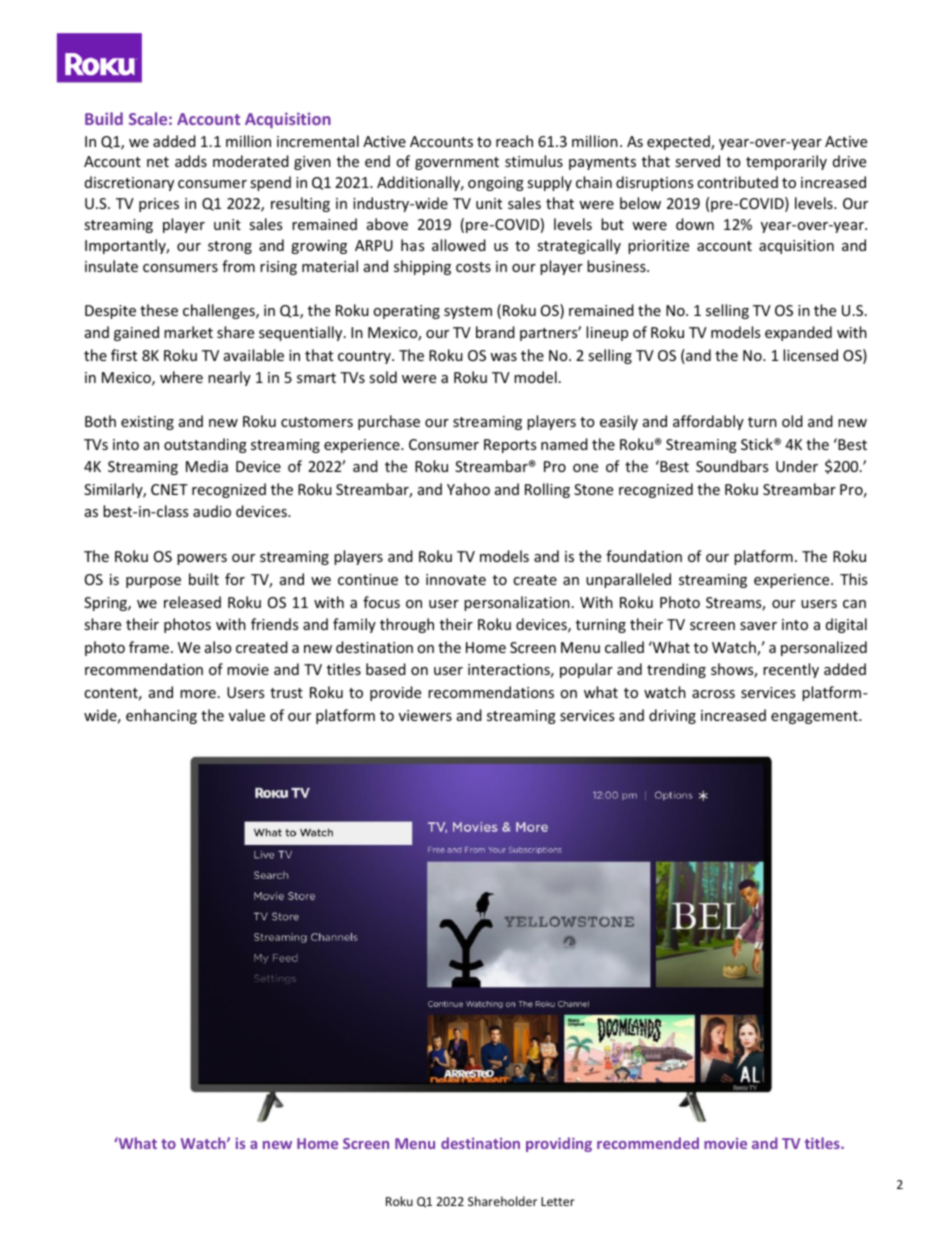 This screenshot has width=952, height=1233. What do you see at coordinates (514, 141) in the screenshot?
I see `reach` at bounding box center [514, 141].
